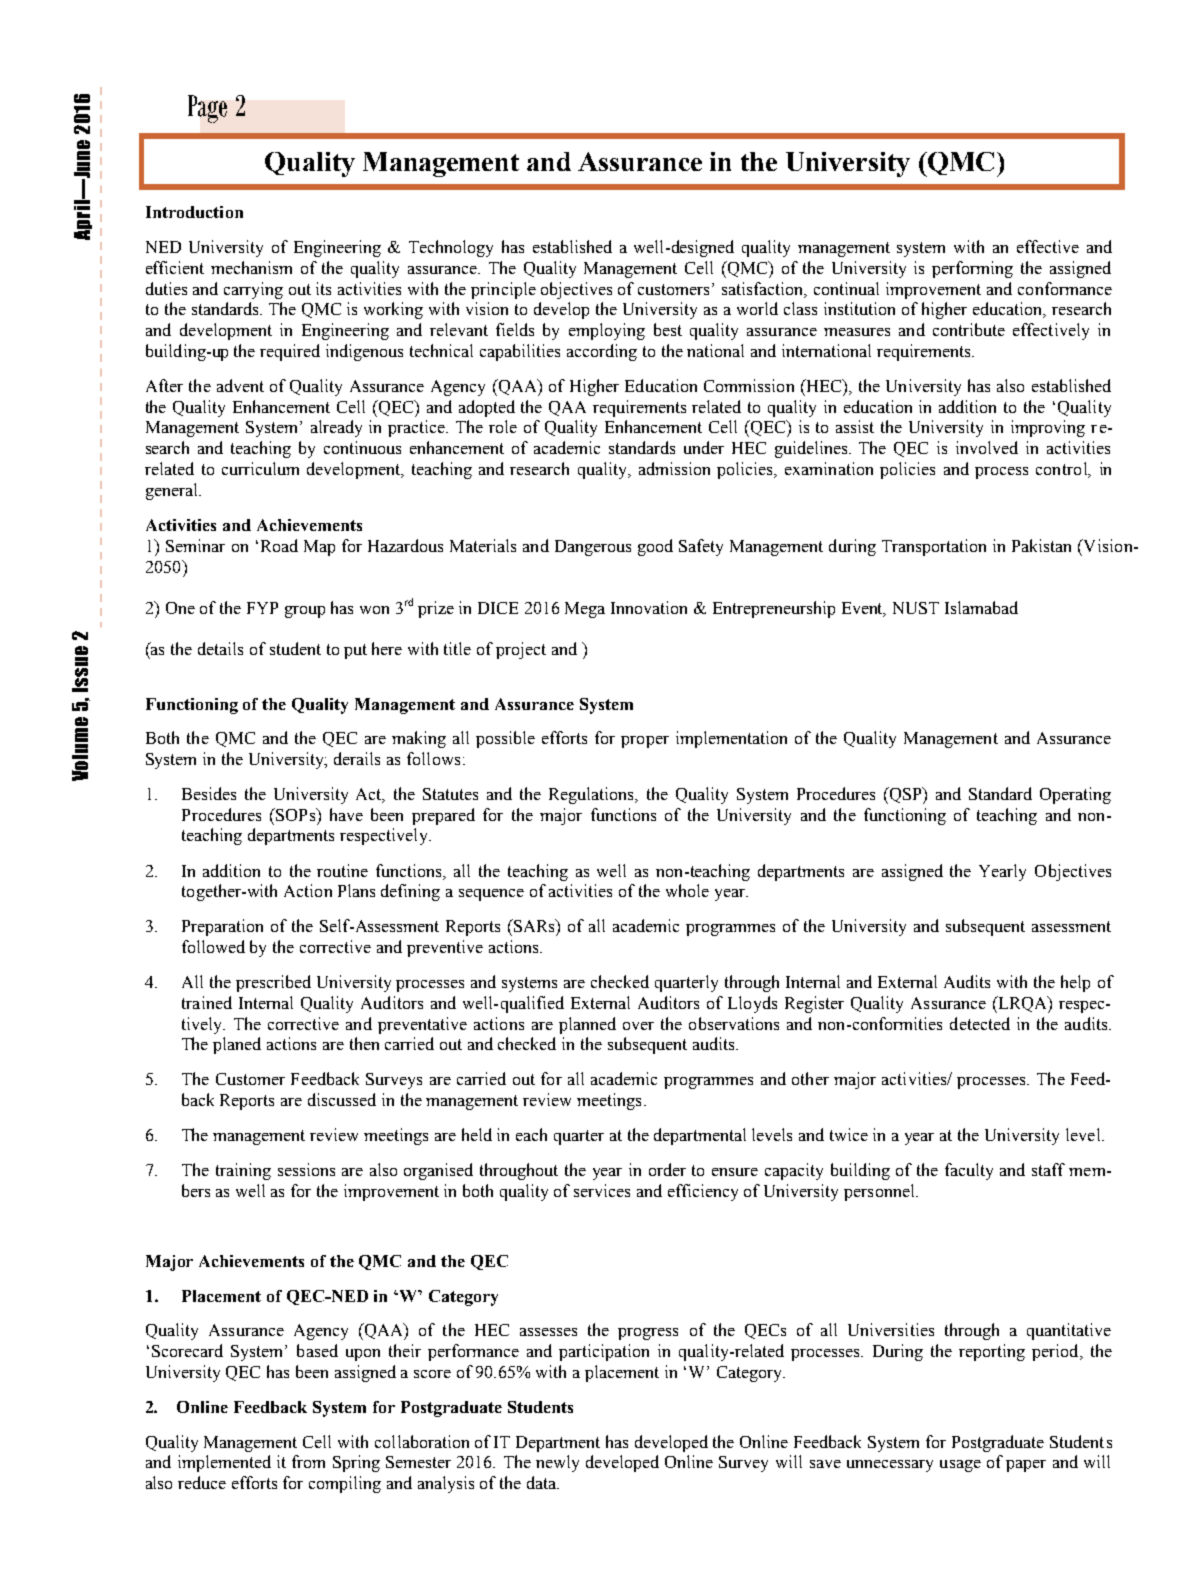  Describe the element at coordinates (593, 795) in the image. I see `Regulations` at that location.
